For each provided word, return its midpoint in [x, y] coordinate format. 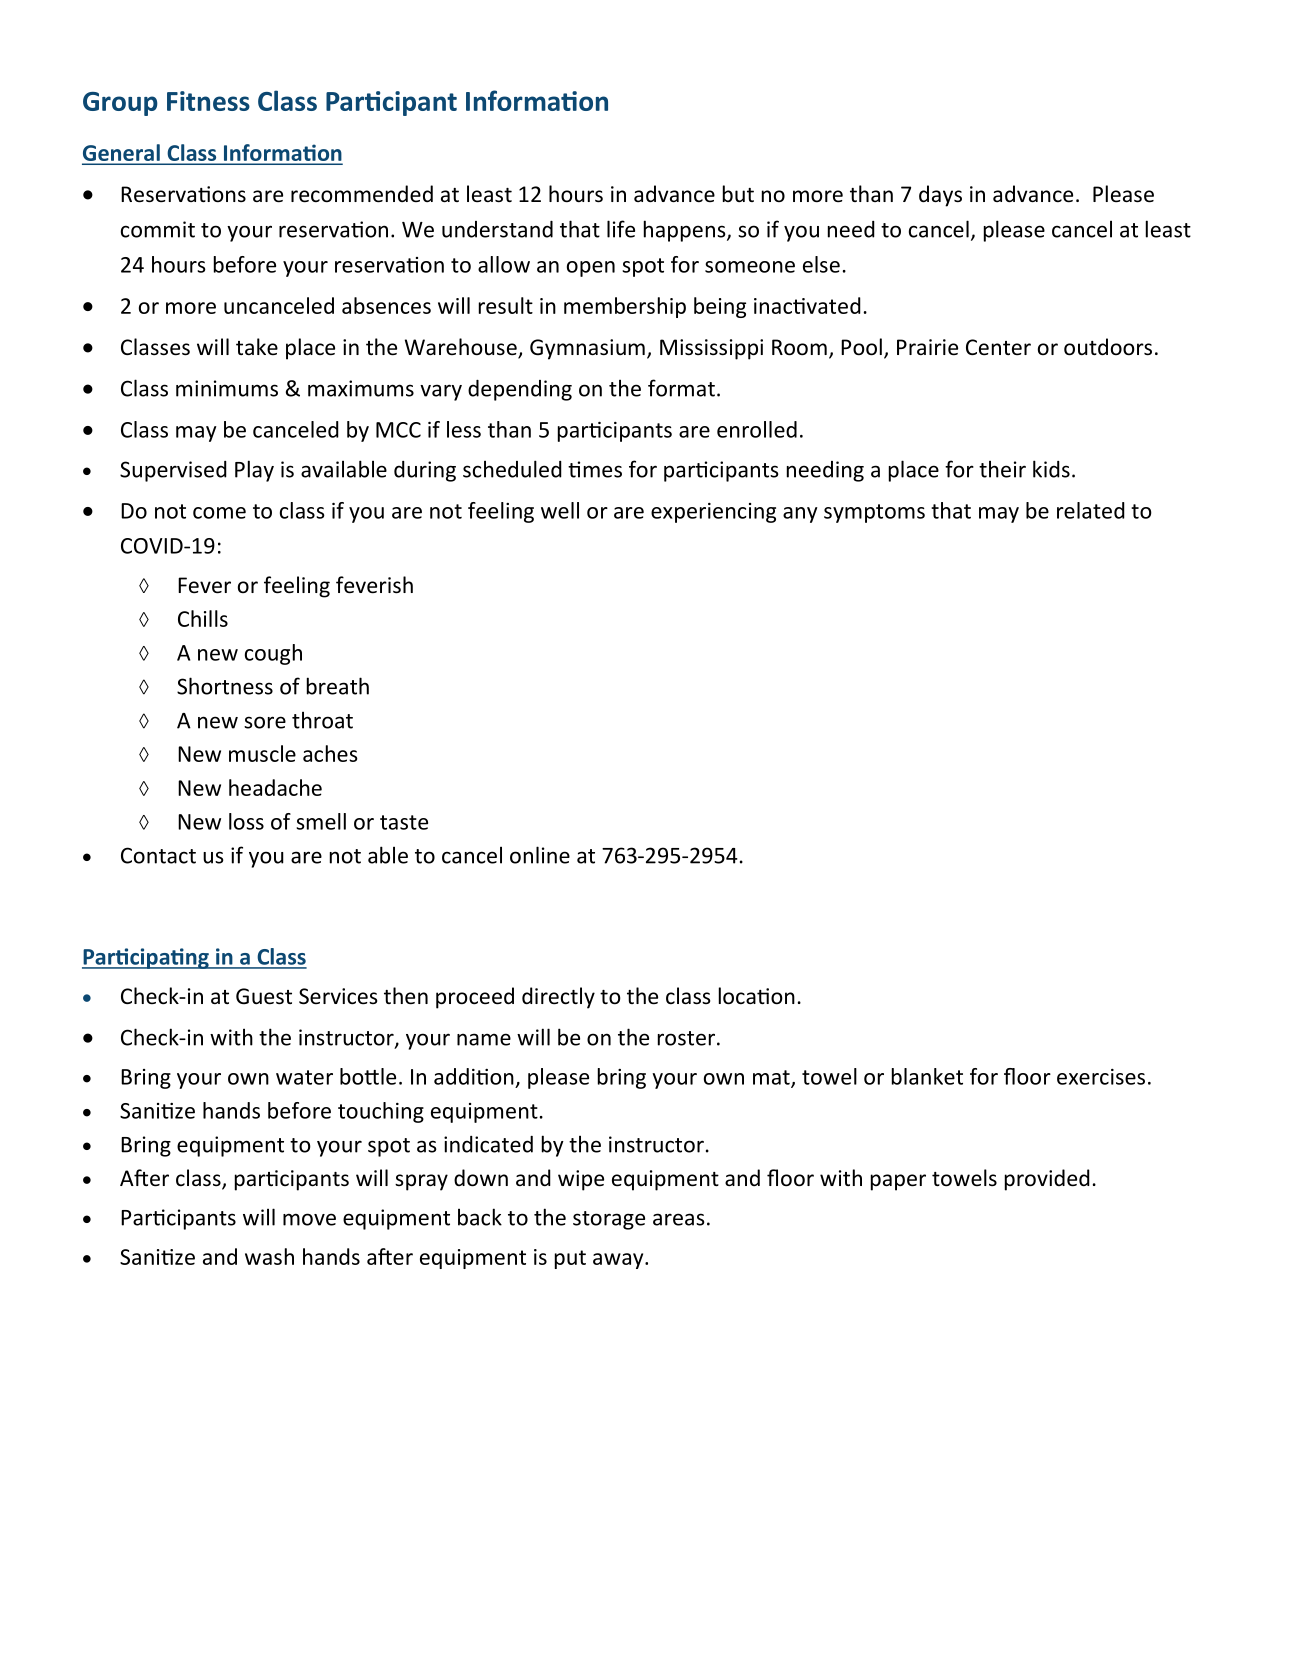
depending [520, 390]
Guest [264, 996]
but [738, 193]
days [940, 196]
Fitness [208, 101]
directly [558, 998]
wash [269, 1256]
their [1002, 469]
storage [609, 1220]
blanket [927, 1076]
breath [338, 686]
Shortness [225, 686]
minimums [227, 388]
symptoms [874, 513]
